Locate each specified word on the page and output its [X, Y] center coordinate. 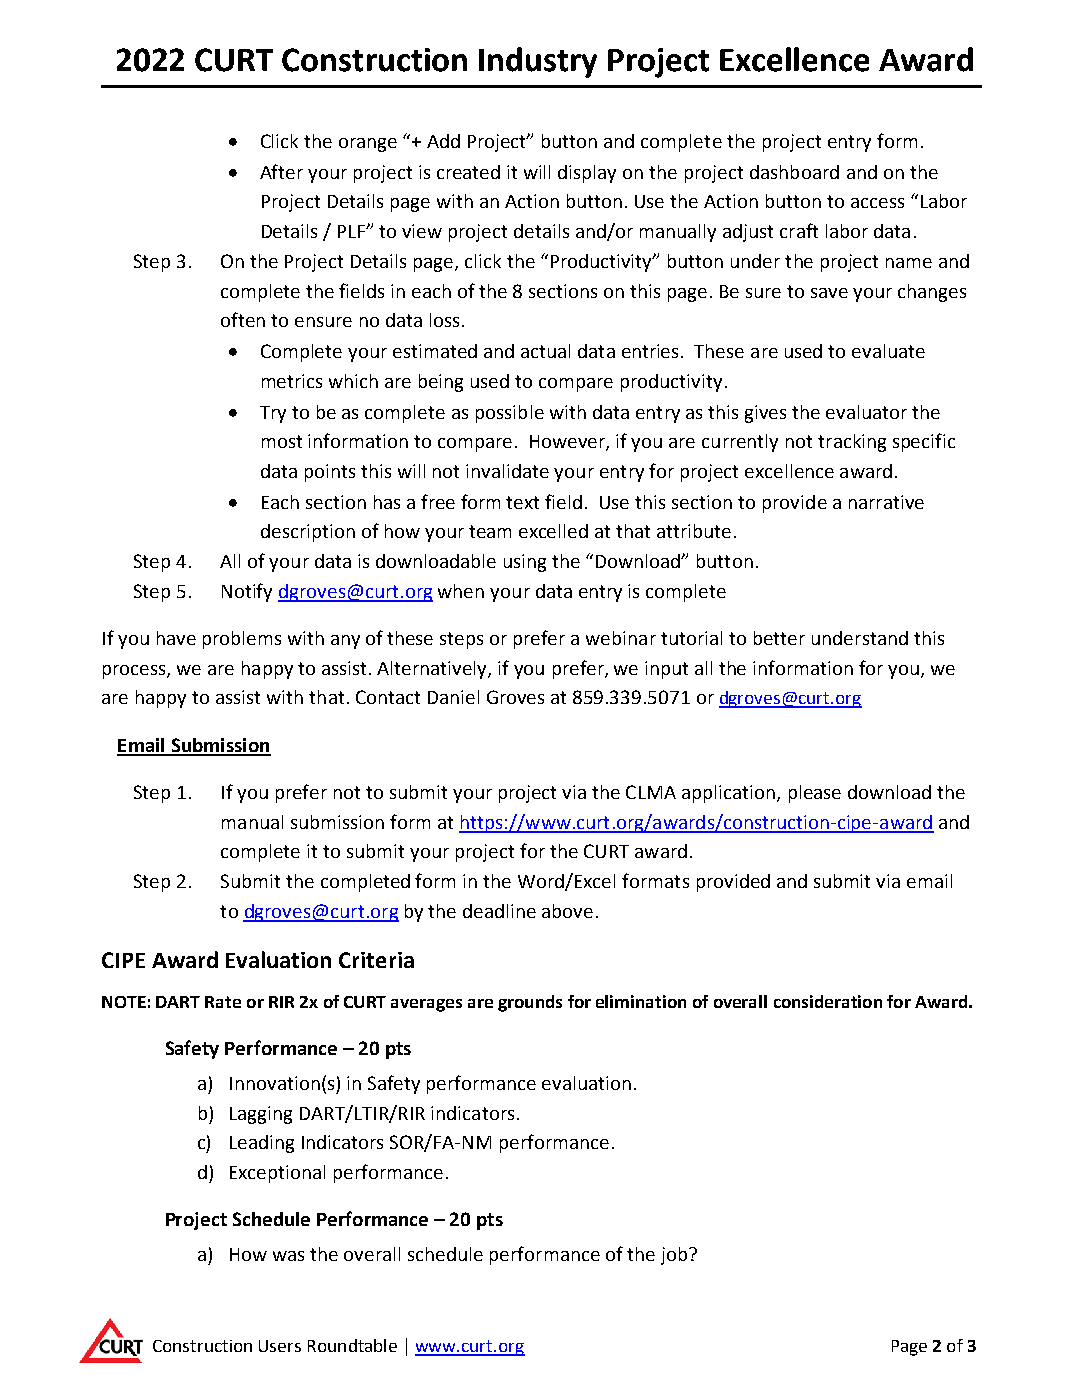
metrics [292, 381]
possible [510, 414]
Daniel [453, 697]
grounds [530, 1003]
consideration [828, 1001]
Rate [223, 1002]
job [675, 1256]
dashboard [794, 172]
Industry [538, 62]
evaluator [866, 412]
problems [242, 640]
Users [280, 1346]
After [281, 171]
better [779, 638]
